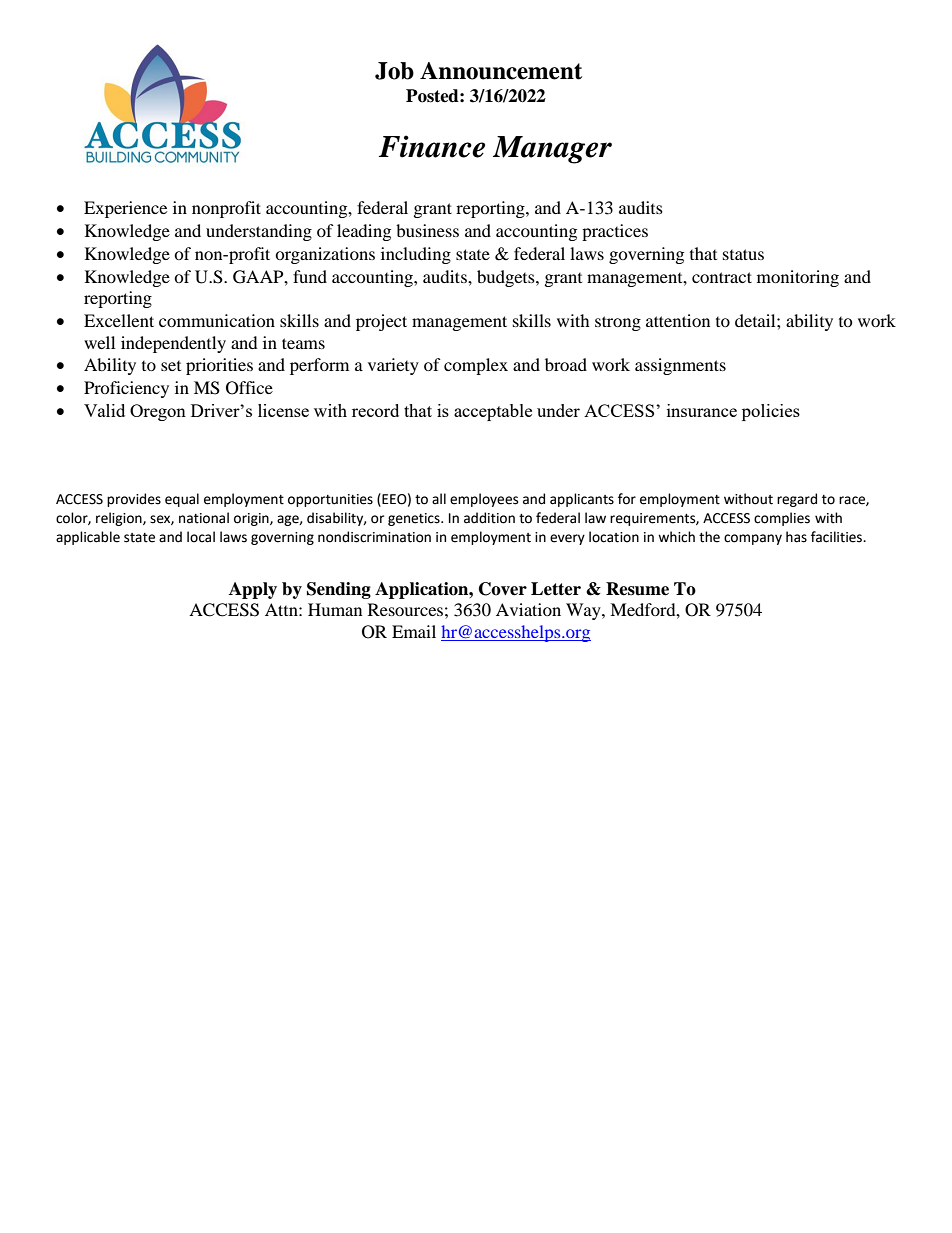 The image size is (952, 1233). I want to click on Job, so click(394, 71).
